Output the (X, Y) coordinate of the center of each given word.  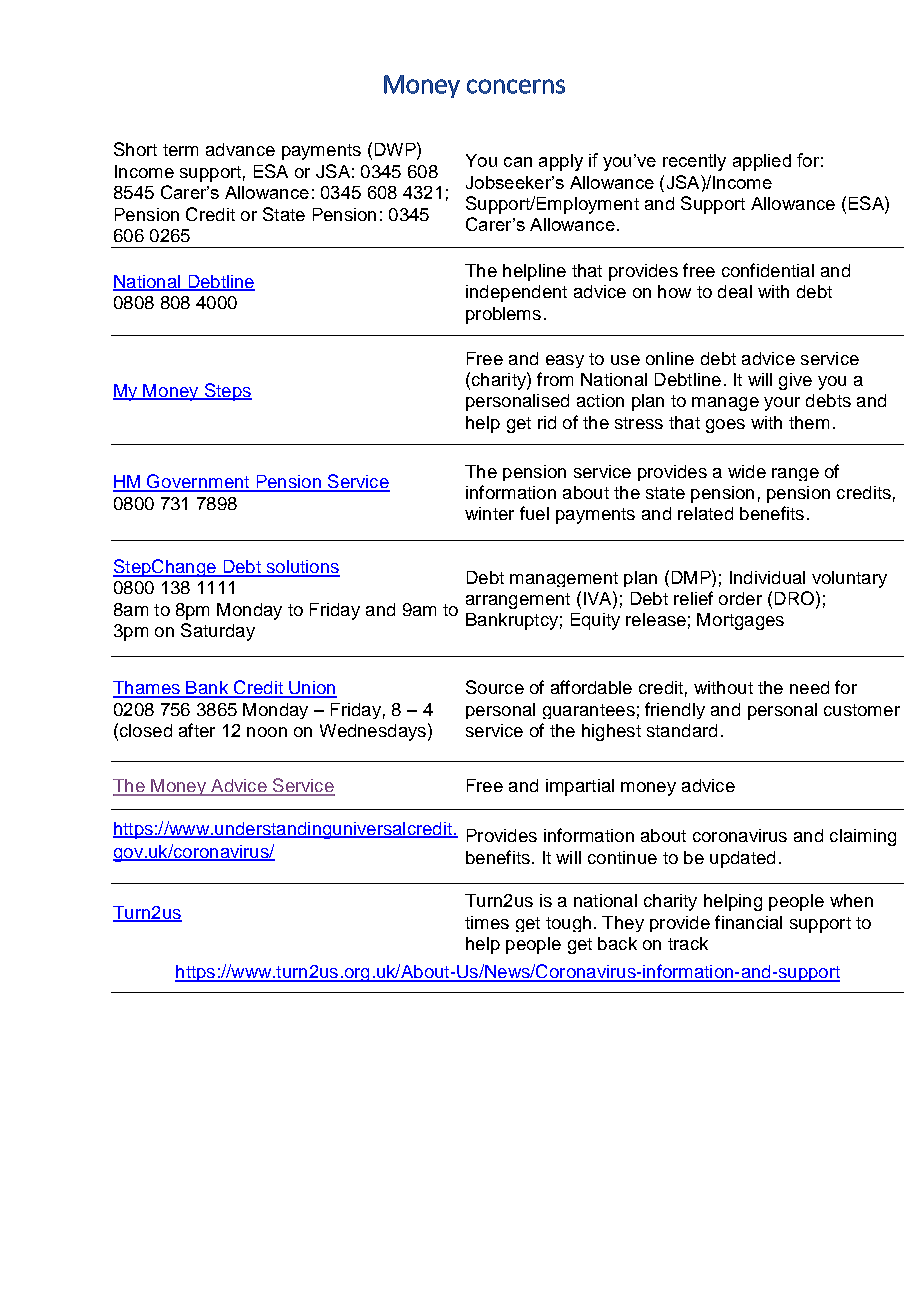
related (705, 513)
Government (198, 482)
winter (489, 513)
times (487, 922)
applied (762, 162)
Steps (227, 392)
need (809, 687)
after (197, 730)
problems (503, 315)
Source (495, 687)
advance (240, 149)
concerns (516, 86)
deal (735, 291)
